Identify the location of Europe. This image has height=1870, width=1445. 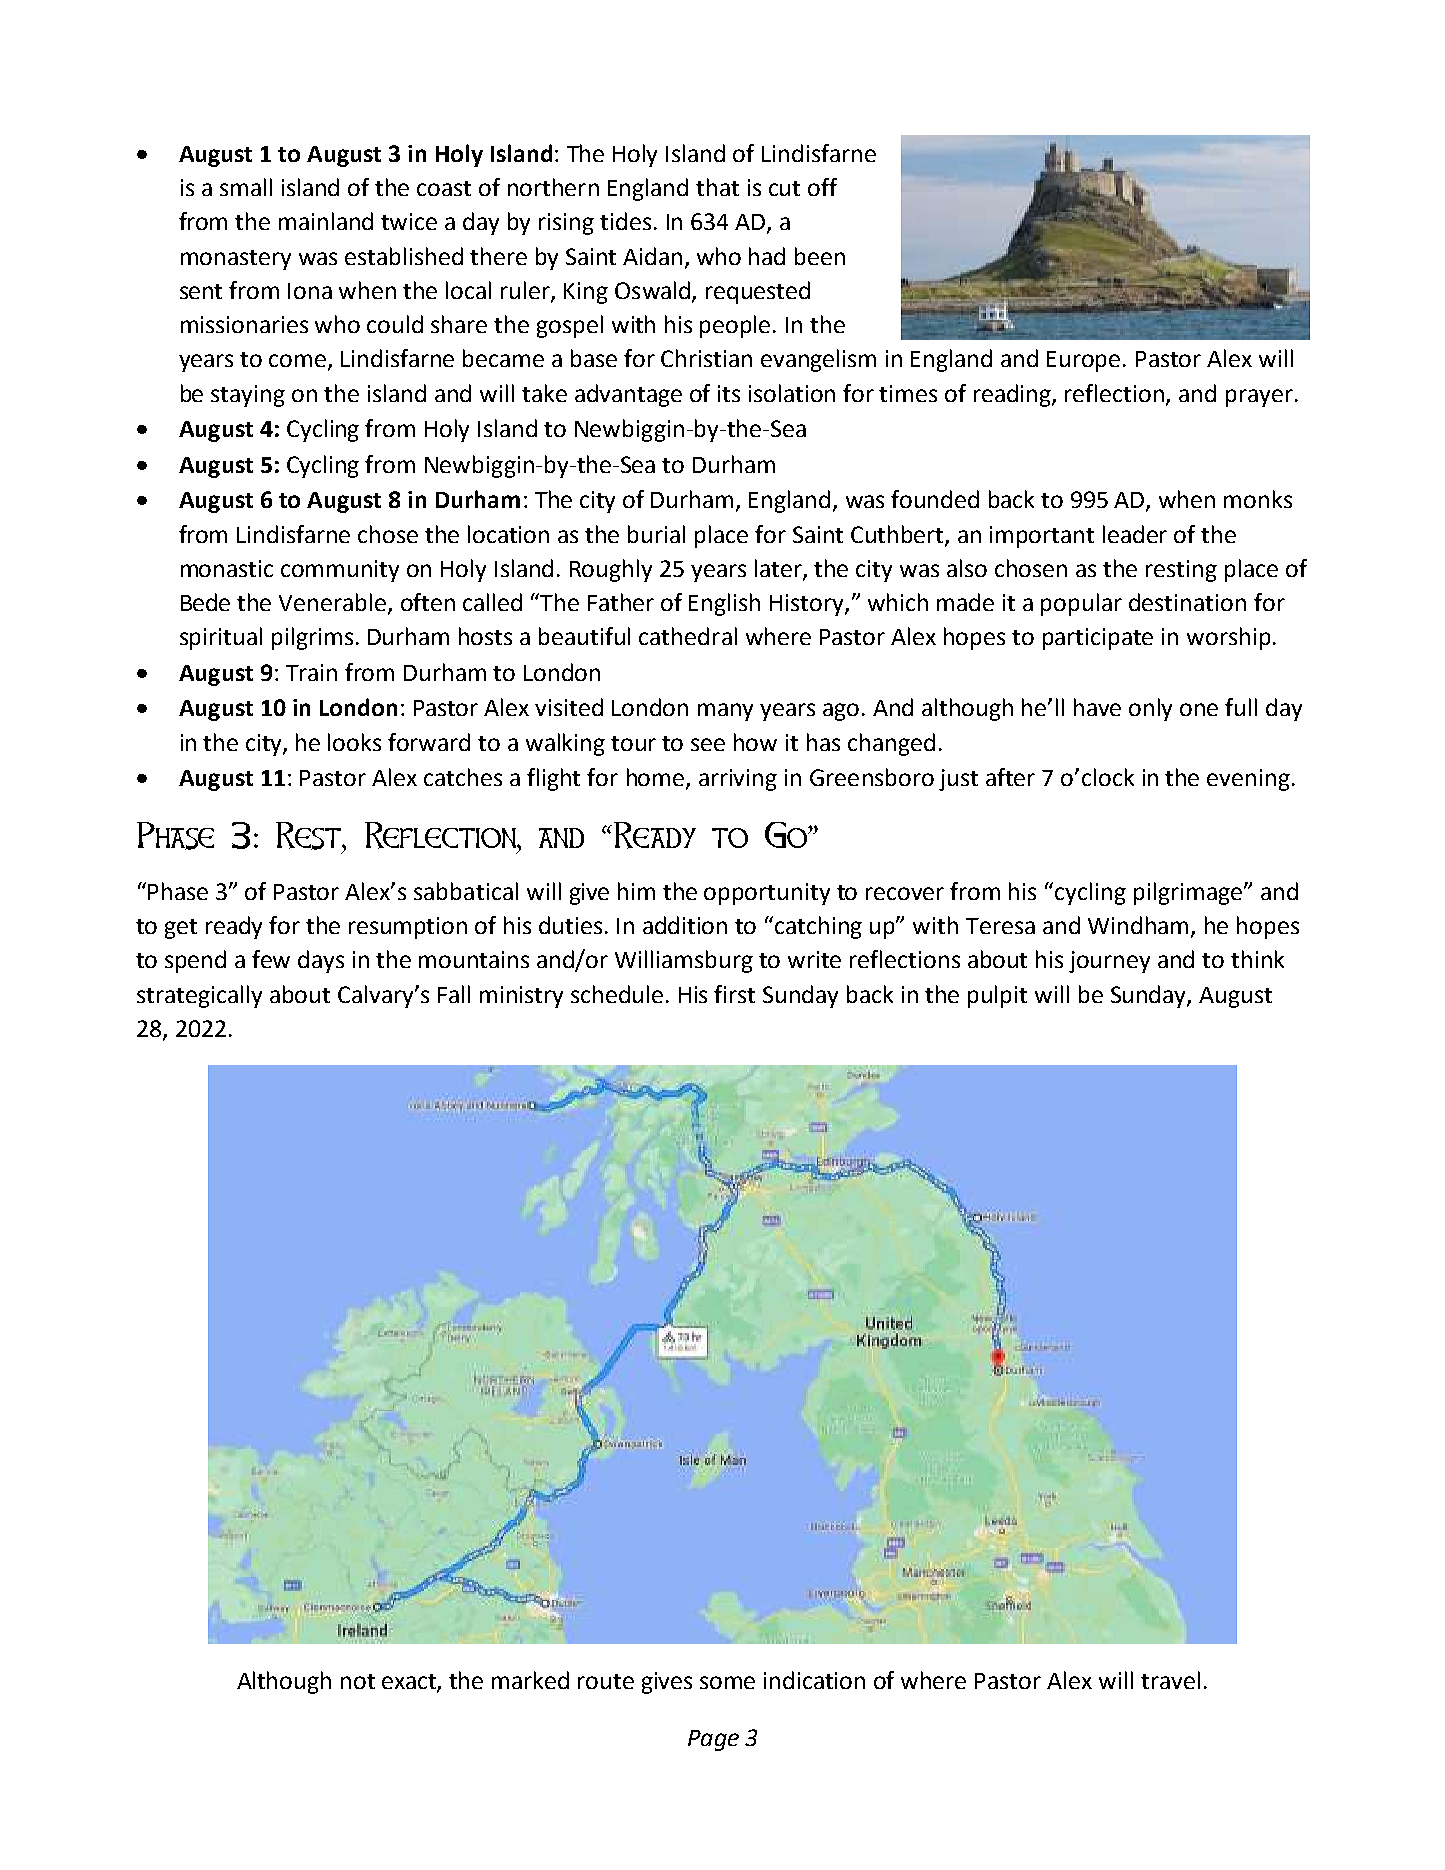
(1083, 361).
